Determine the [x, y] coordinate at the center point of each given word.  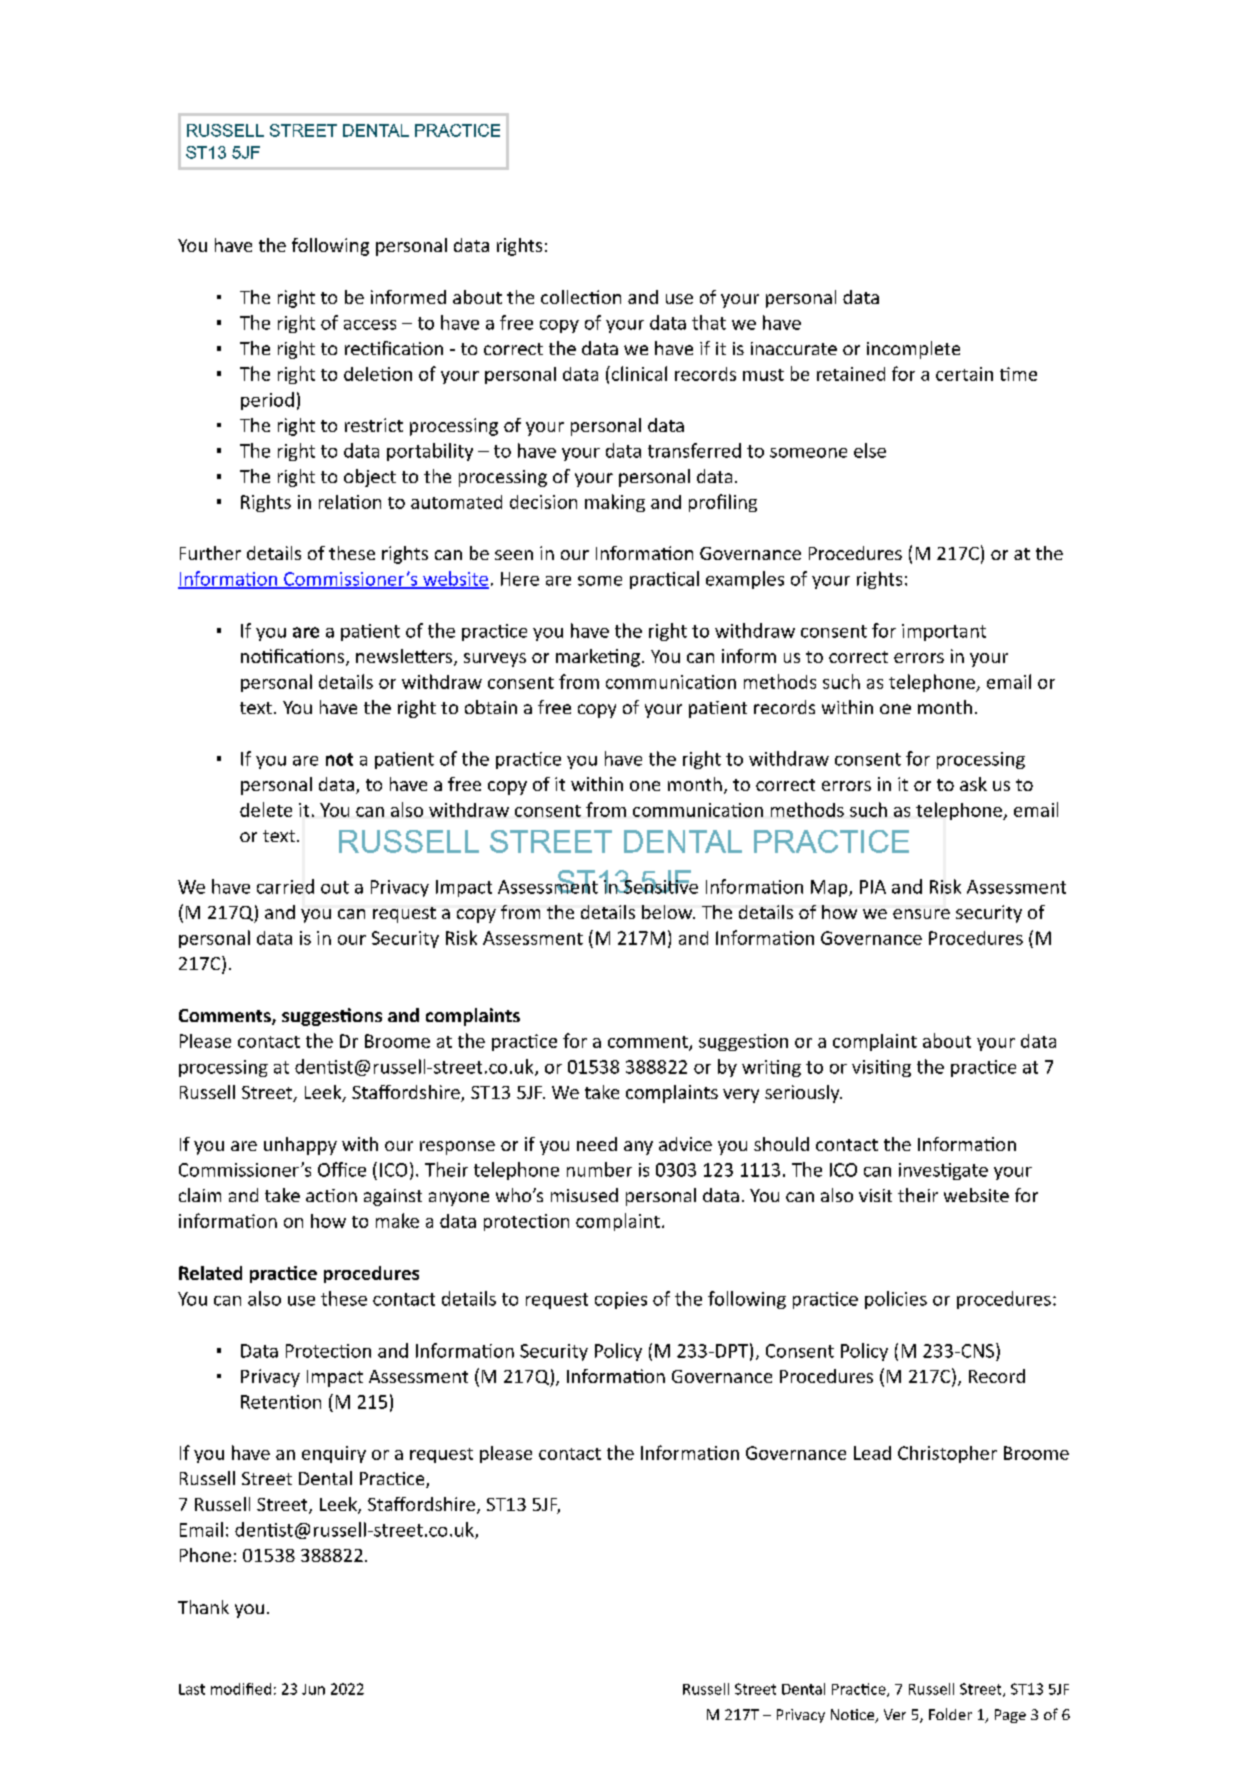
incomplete [913, 350]
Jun [313, 1689]
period [267, 401]
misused [584, 1195]
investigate [943, 1171]
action [331, 1195]
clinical [638, 373]
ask [973, 784]
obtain [491, 707]
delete [266, 809]
